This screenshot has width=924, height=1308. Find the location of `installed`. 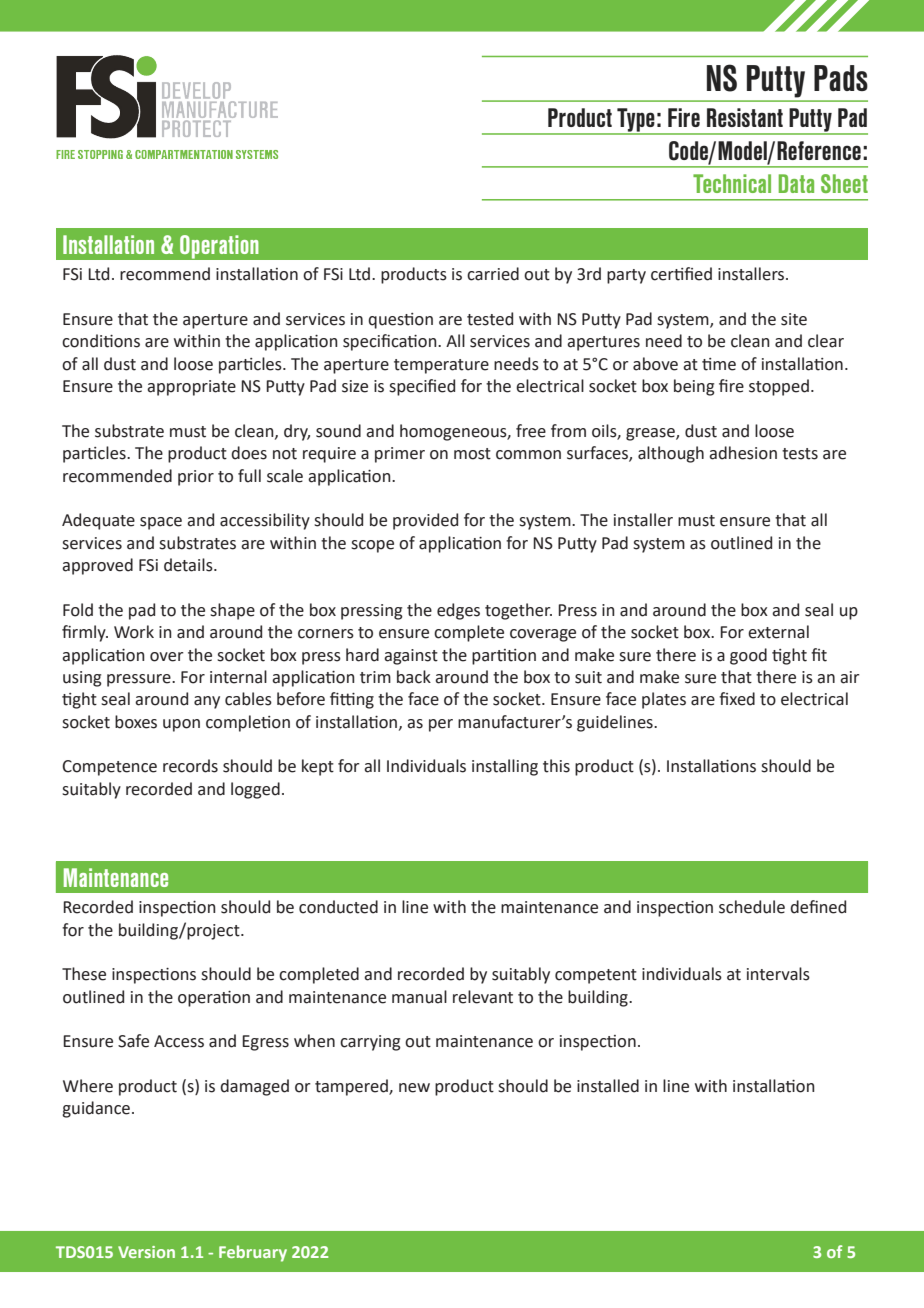

installed is located at coordinates (608, 1086).
